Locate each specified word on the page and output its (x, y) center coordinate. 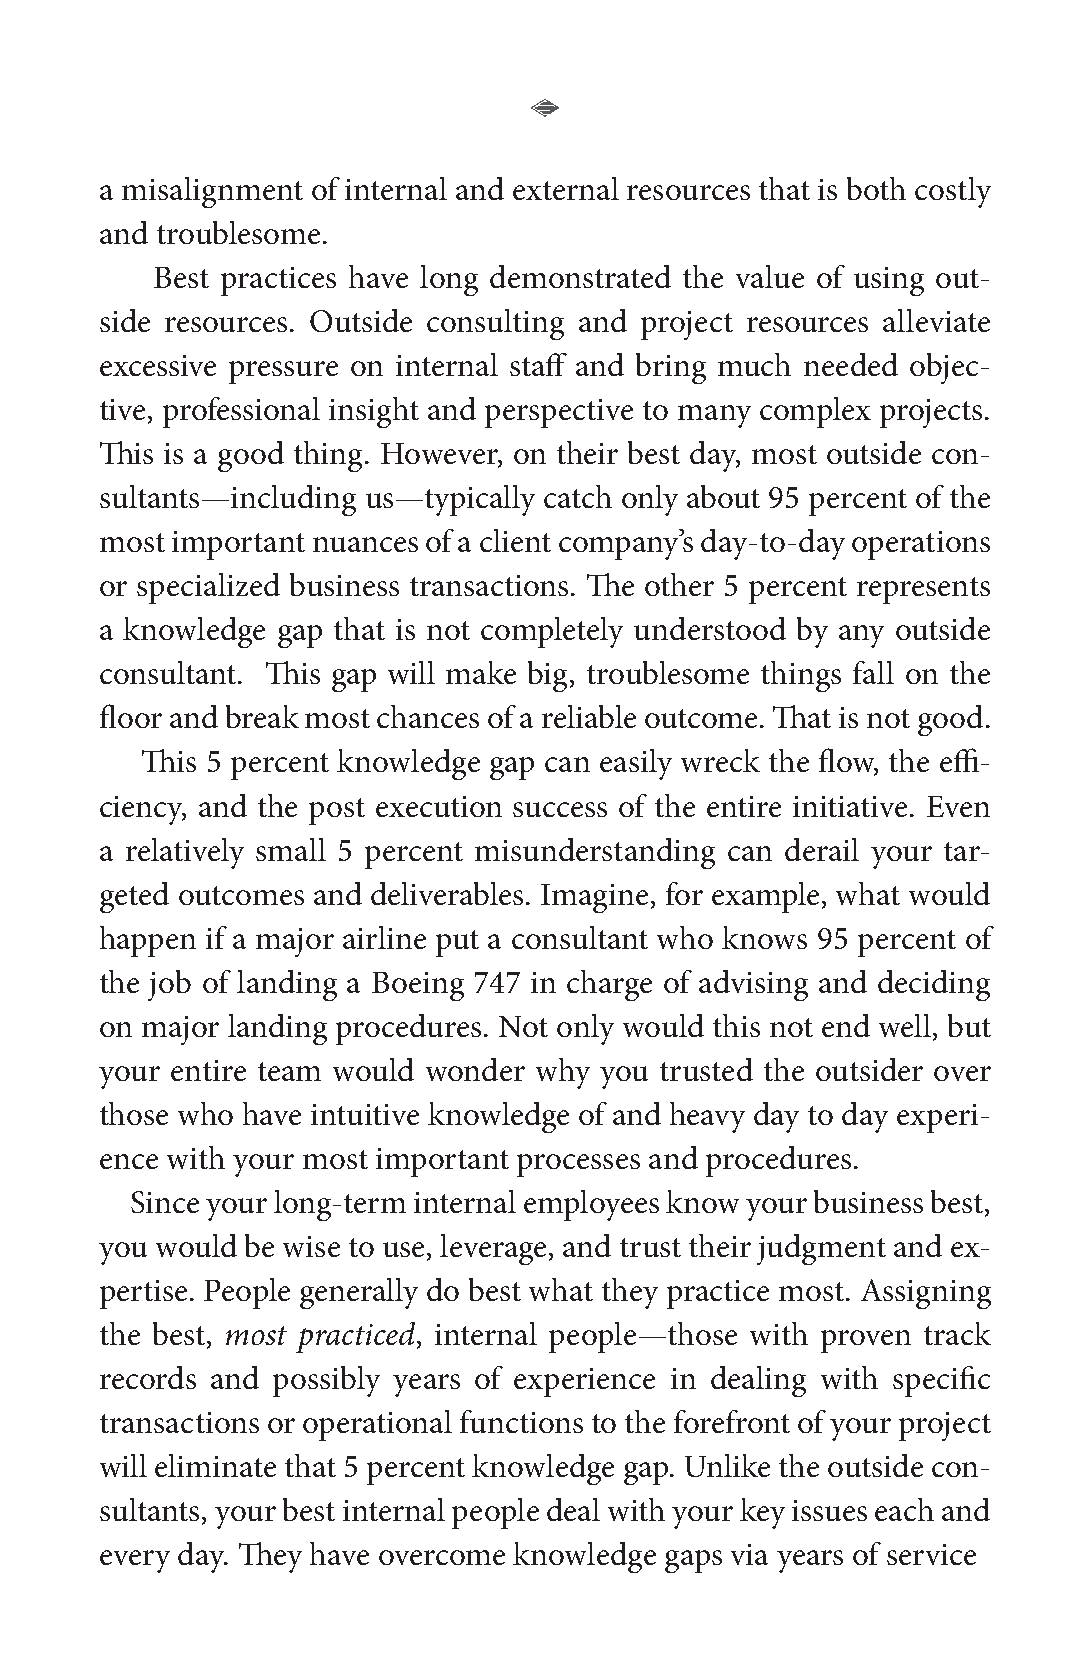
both (876, 188)
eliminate (215, 1465)
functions (521, 1421)
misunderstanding (595, 853)
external (566, 188)
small (291, 849)
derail (822, 849)
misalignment (212, 192)
